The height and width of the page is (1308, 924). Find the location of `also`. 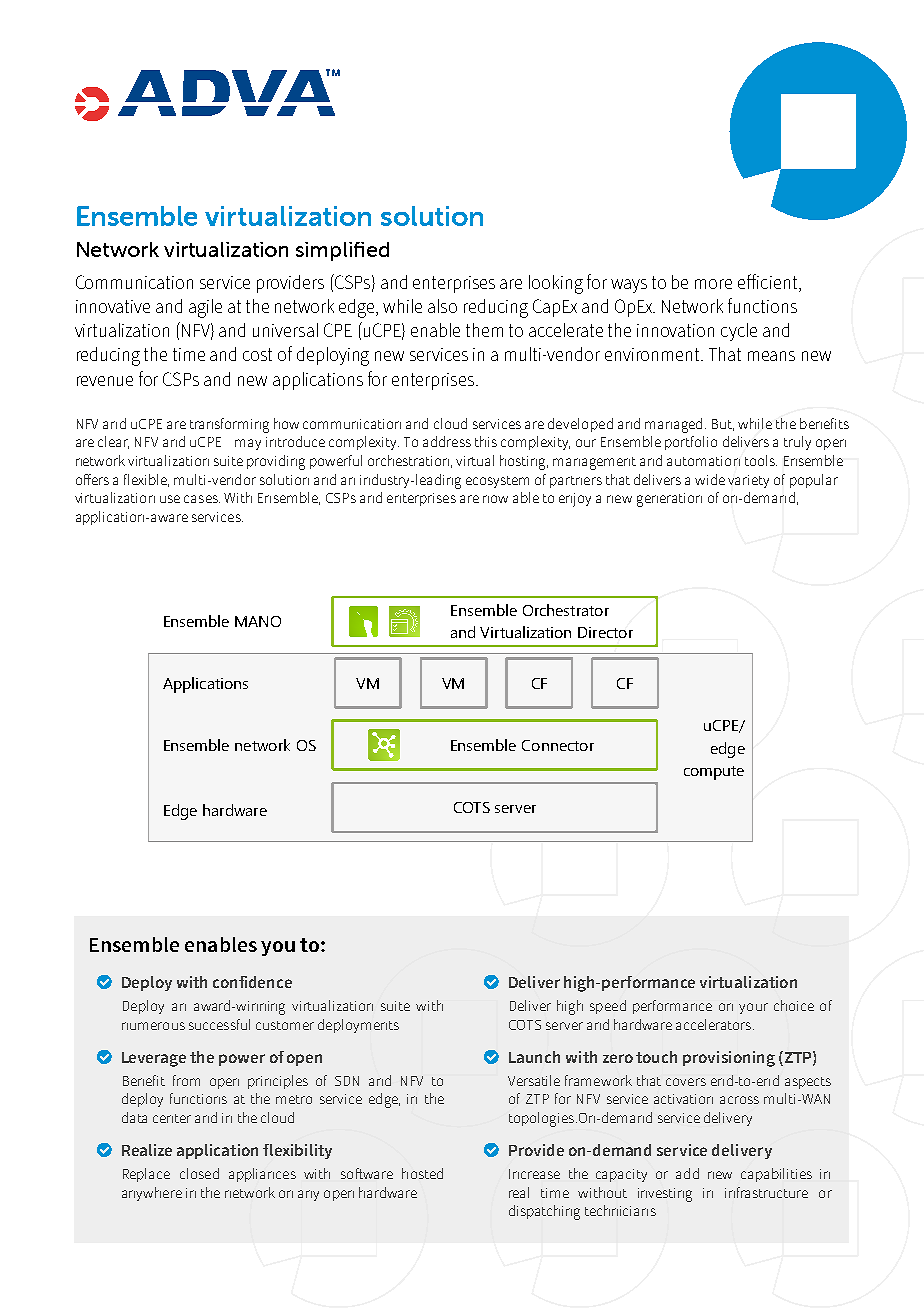

also is located at coordinates (442, 306).
